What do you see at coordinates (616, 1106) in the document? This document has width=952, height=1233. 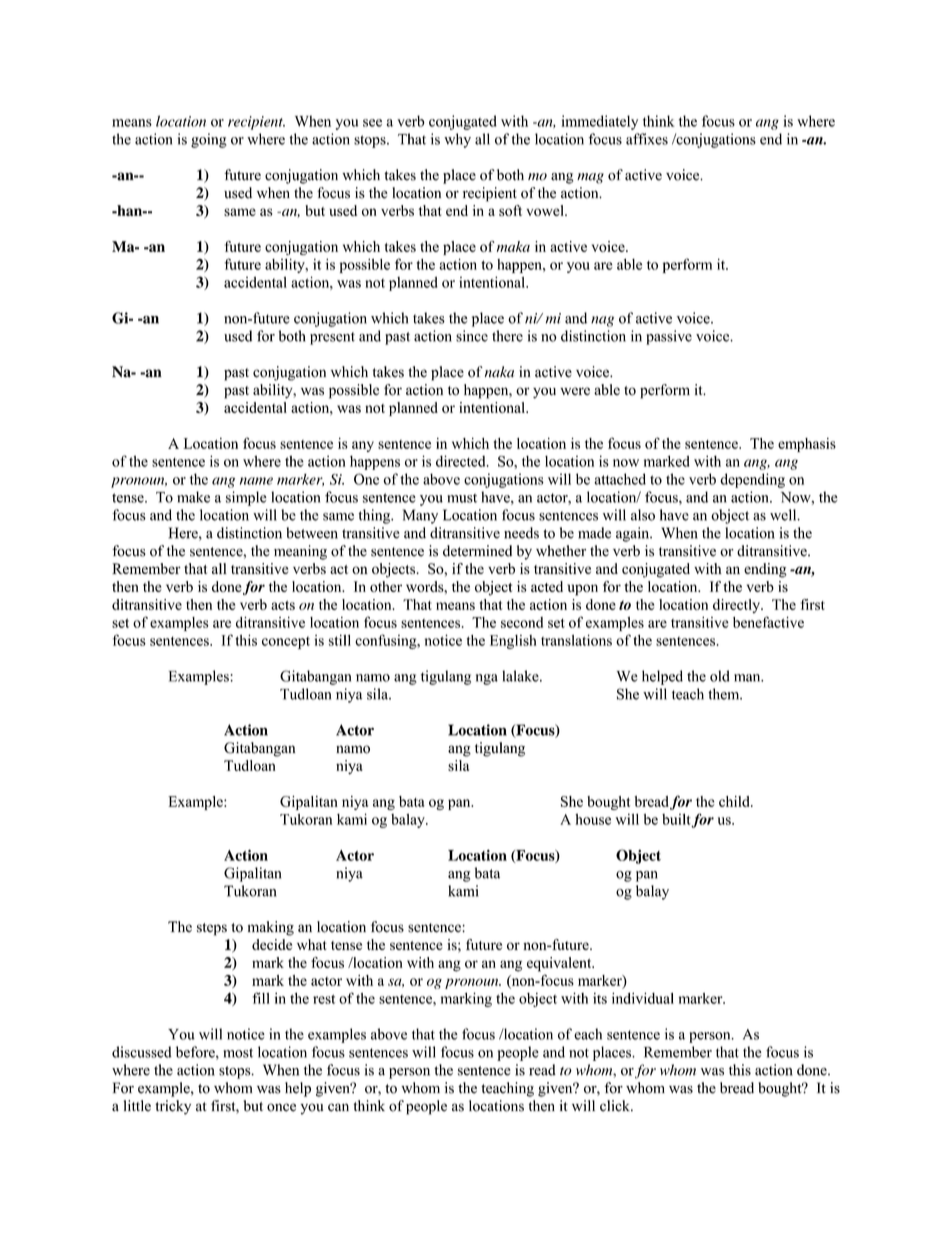 I see `click` at bounding box center [616, 1106].
